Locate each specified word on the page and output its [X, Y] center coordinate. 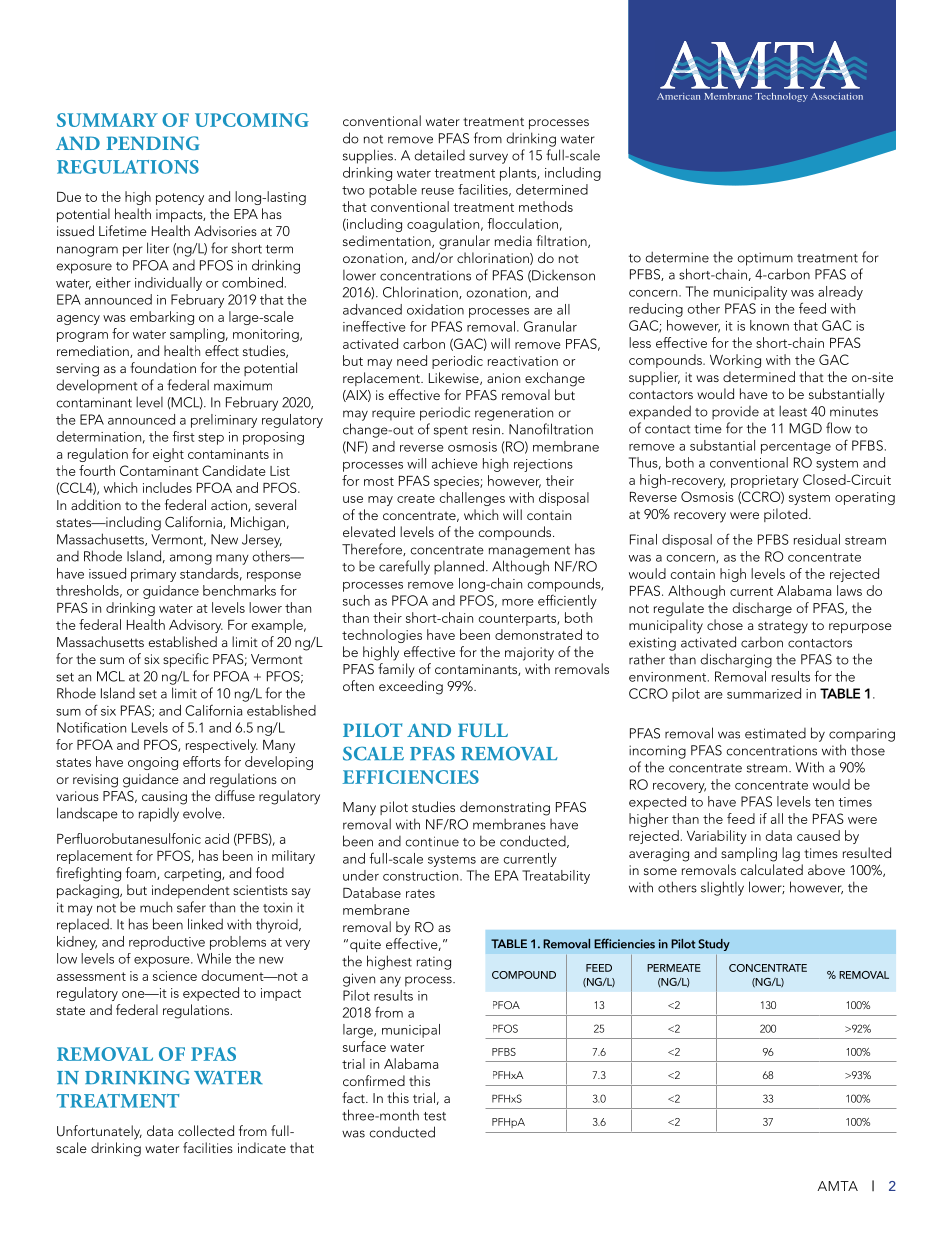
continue [432, 841]
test [435, 1116]
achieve [455, 463]
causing [164, 798]
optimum [765, 259]
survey [488, 158]
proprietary [765, 481]
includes [167, 487]
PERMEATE [674, 968]
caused [818, 835]
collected [206, 1130]
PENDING [153, 143]
